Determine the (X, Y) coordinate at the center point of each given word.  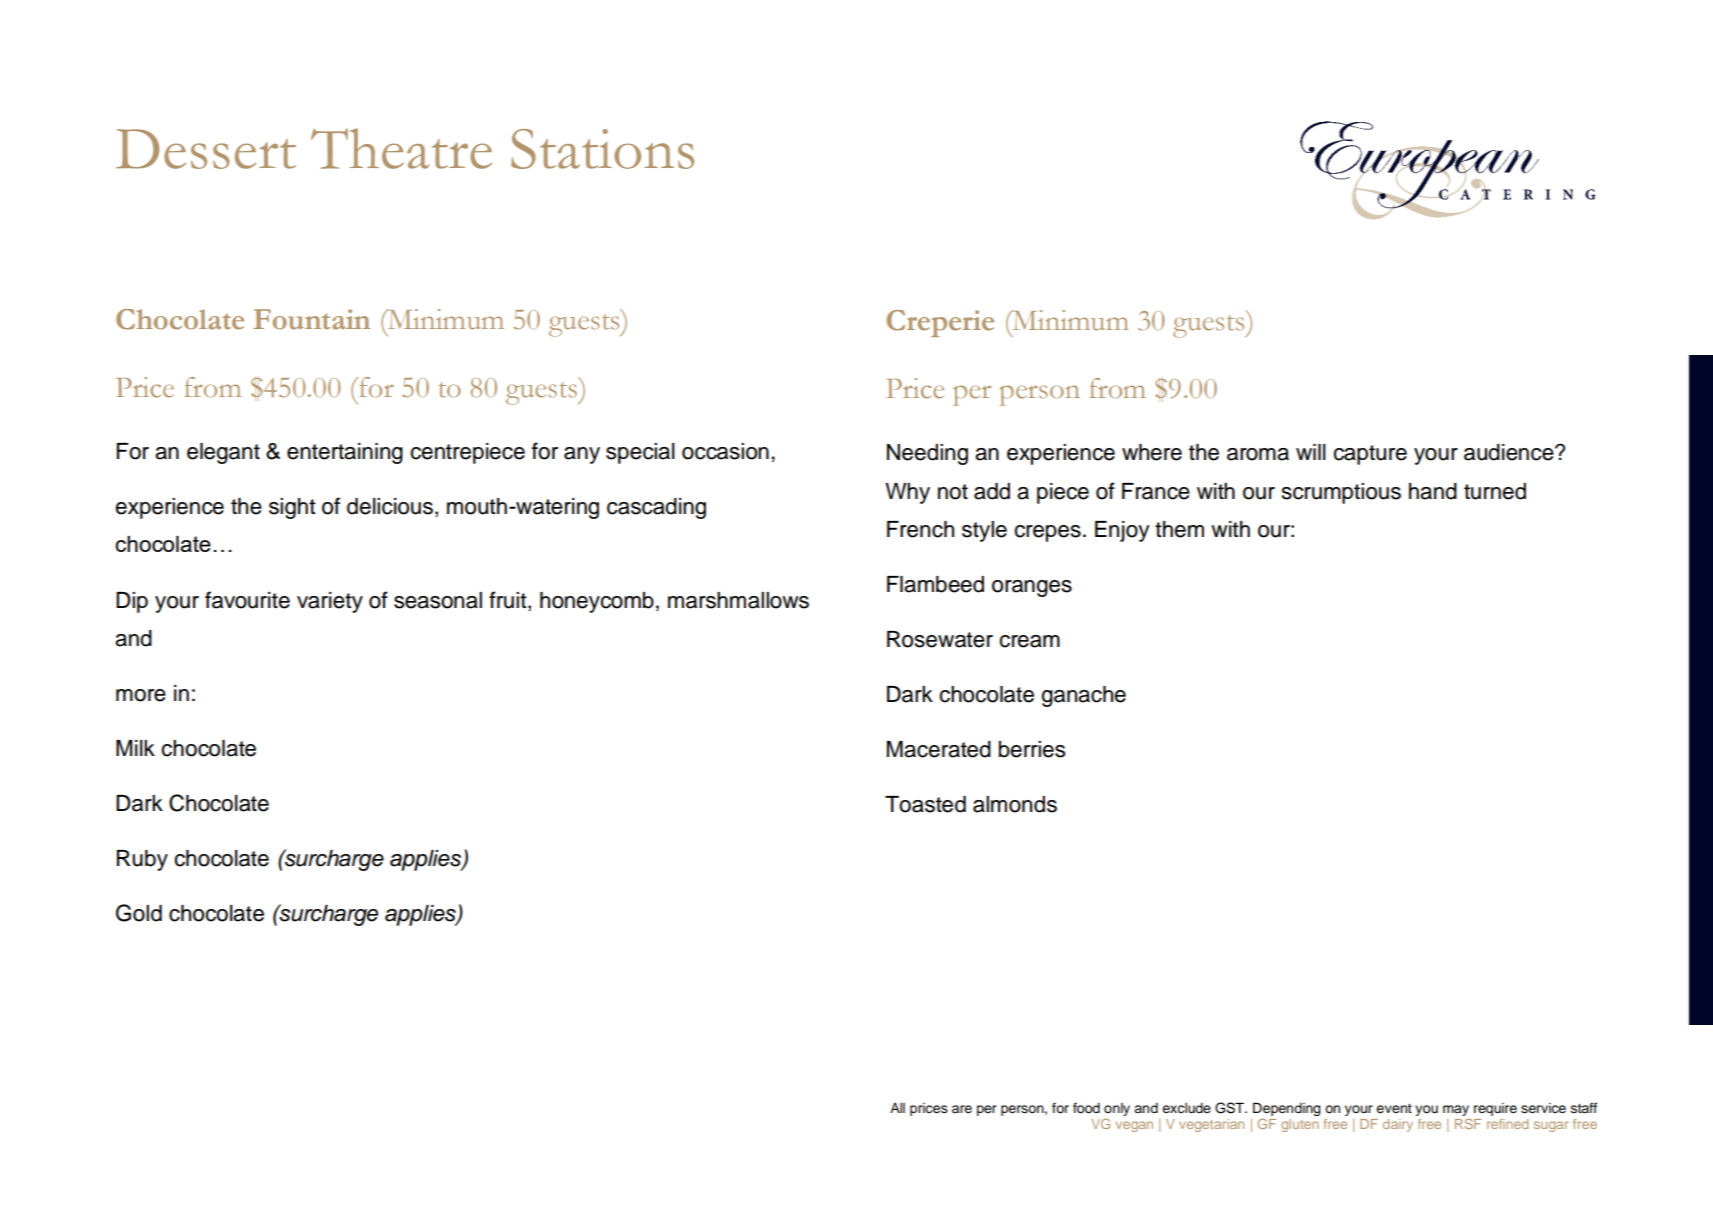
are (962, 1109)
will (1311, 452)
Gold (139, 913)
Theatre (401, 148)
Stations (602, 149)
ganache (1083, 696)
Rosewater (940, 639)
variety (330, 602)
